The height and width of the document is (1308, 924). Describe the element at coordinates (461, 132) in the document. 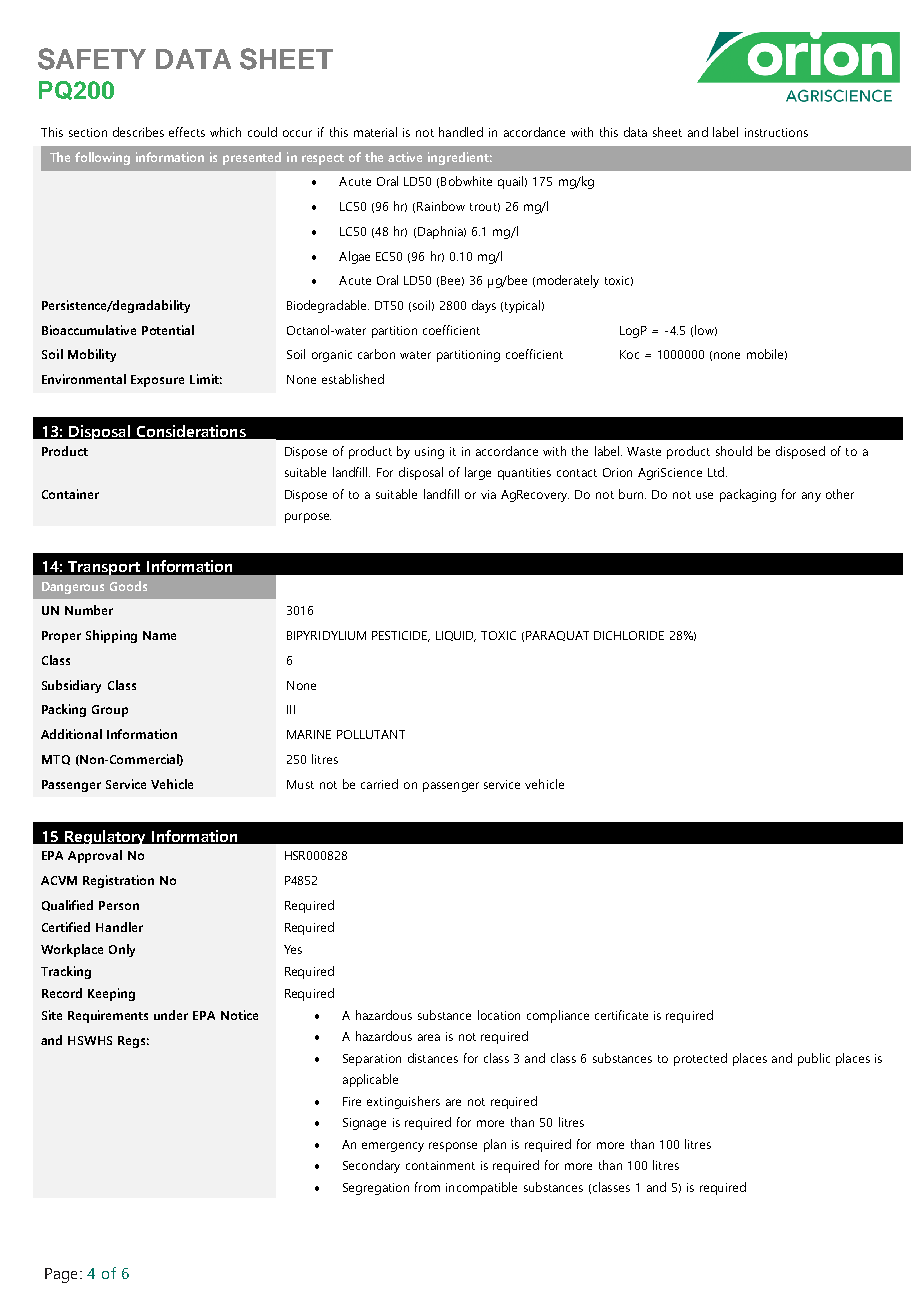

I see `handled` at that location.
